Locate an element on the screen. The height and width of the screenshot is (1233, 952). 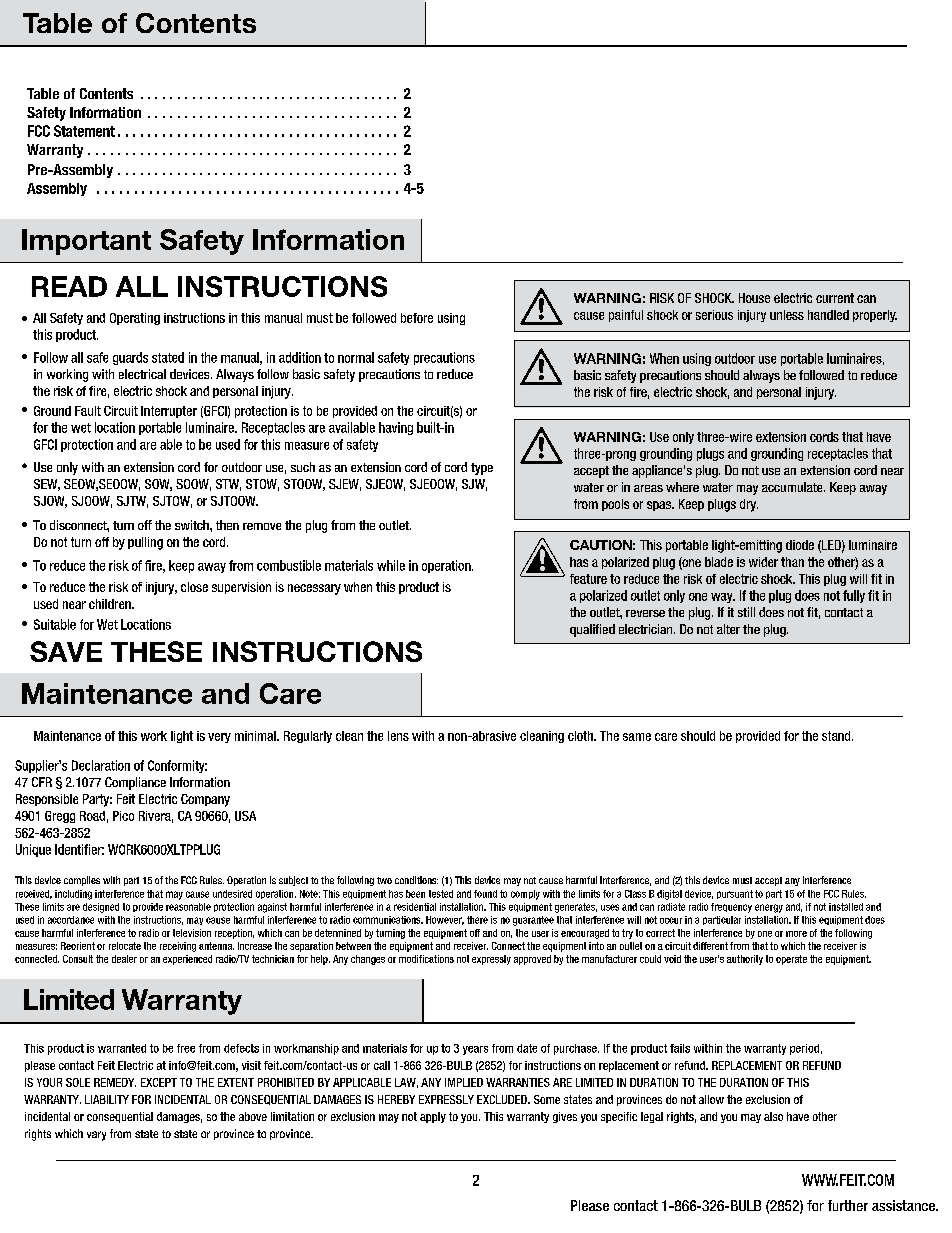
further is located at coordinates (848, 1205).
